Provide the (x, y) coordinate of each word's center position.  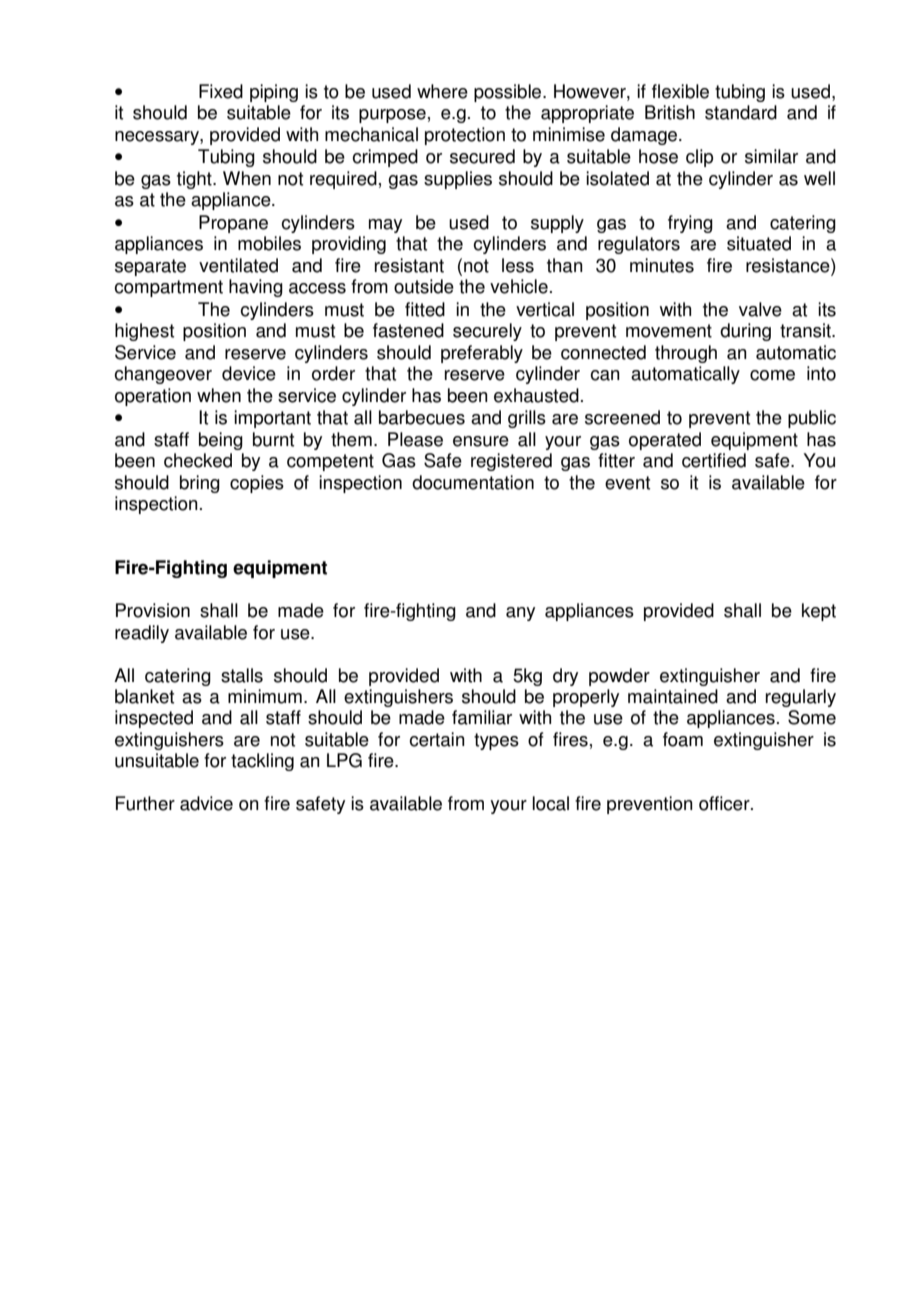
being (221, 441)
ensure (481, 441)
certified (714, 460)
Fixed (221, 91)
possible (509, 93)
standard (741, 112)
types (496, 741)
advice (206, 803)
